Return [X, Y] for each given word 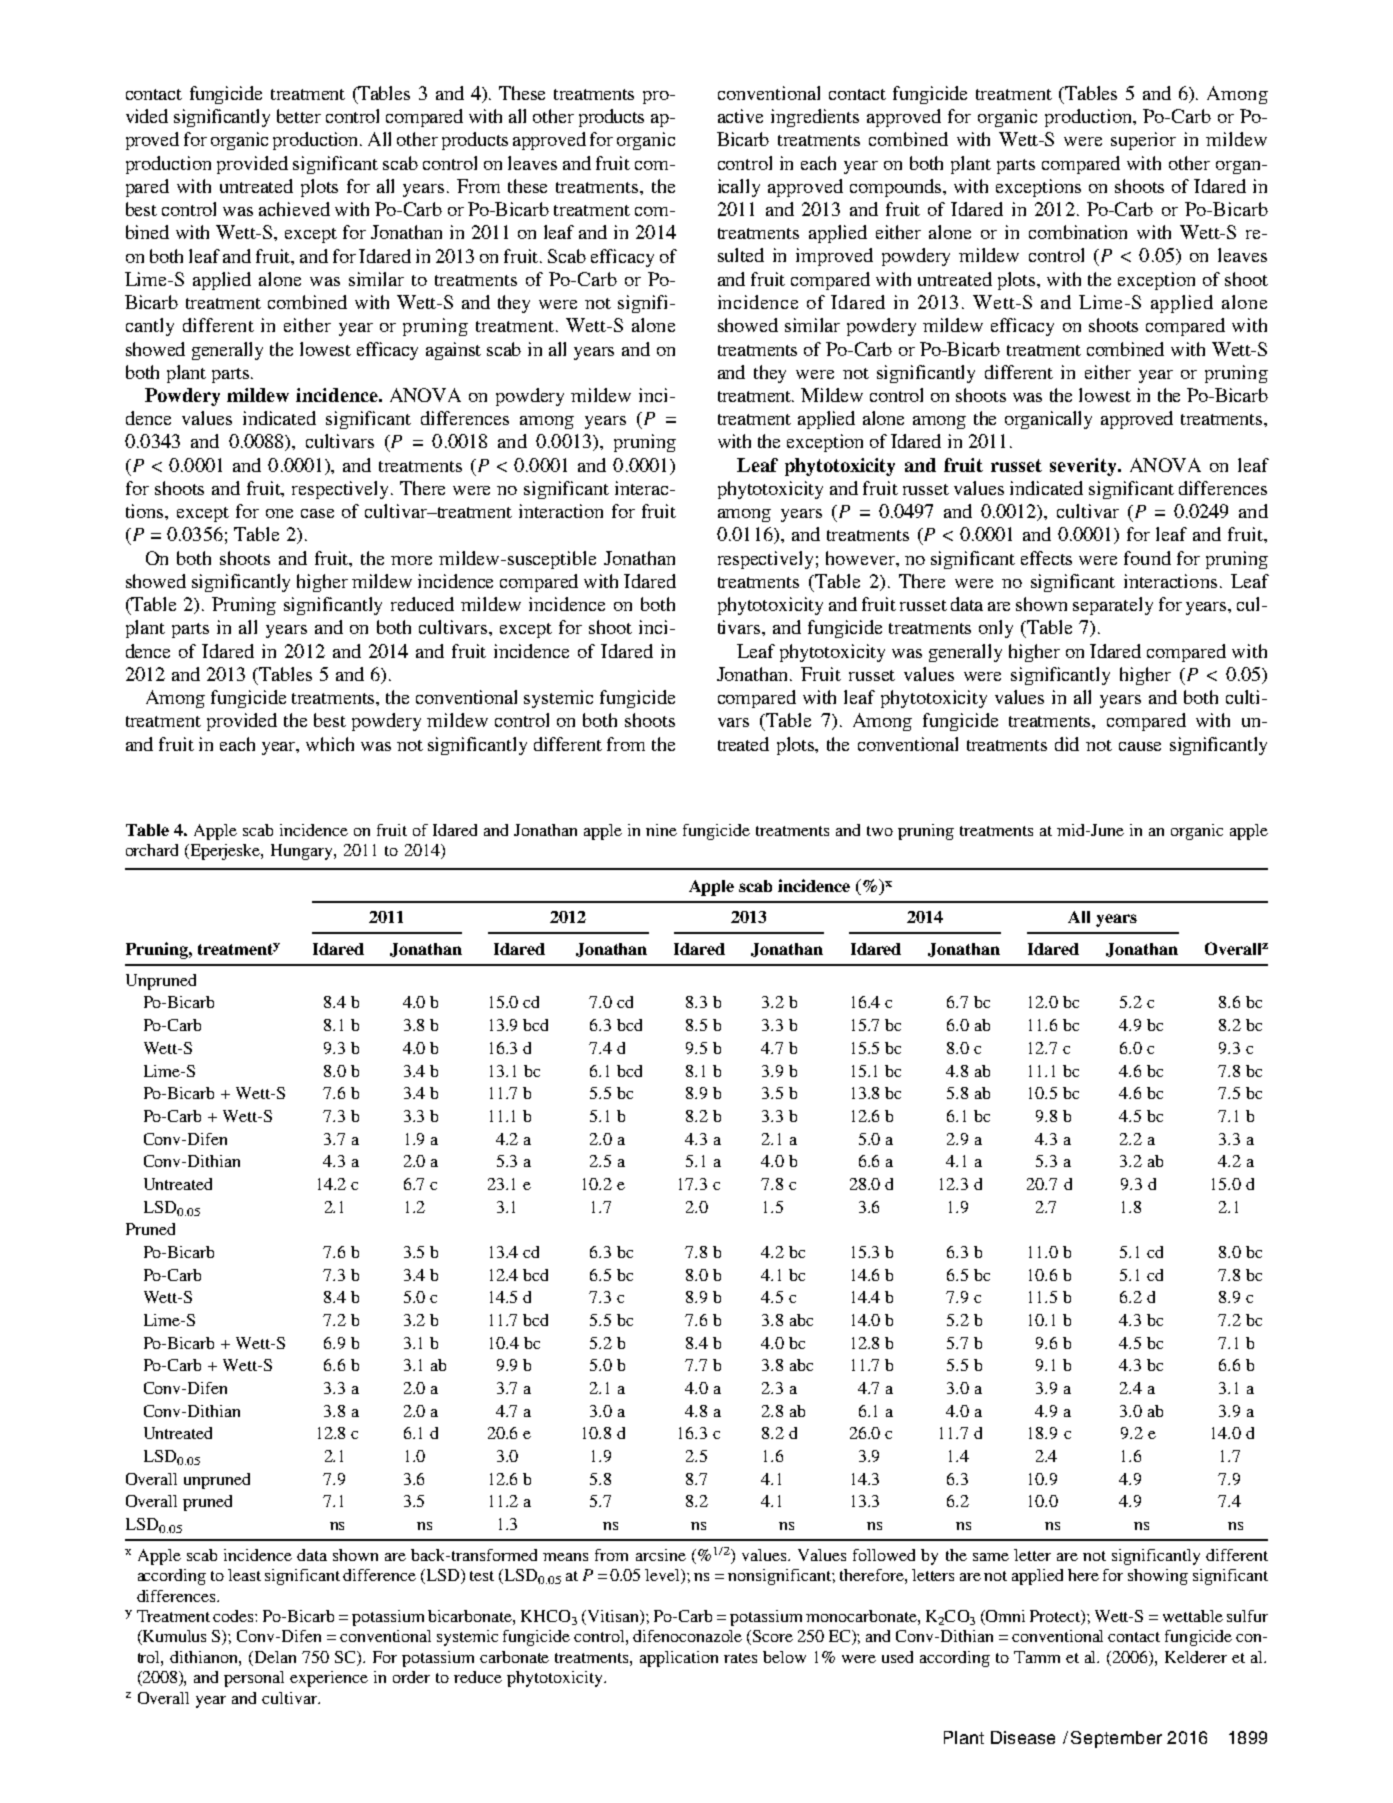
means [565, 1557]
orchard [152, 850]
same [991, 1557]
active [740, 116]
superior [1143, 141]
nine [661, 830]
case [317, 513]
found [1147, 558]
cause [1140, 746]
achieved [294, 209]
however [861, 558]
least [244, 1575]
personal [254, 1679]
